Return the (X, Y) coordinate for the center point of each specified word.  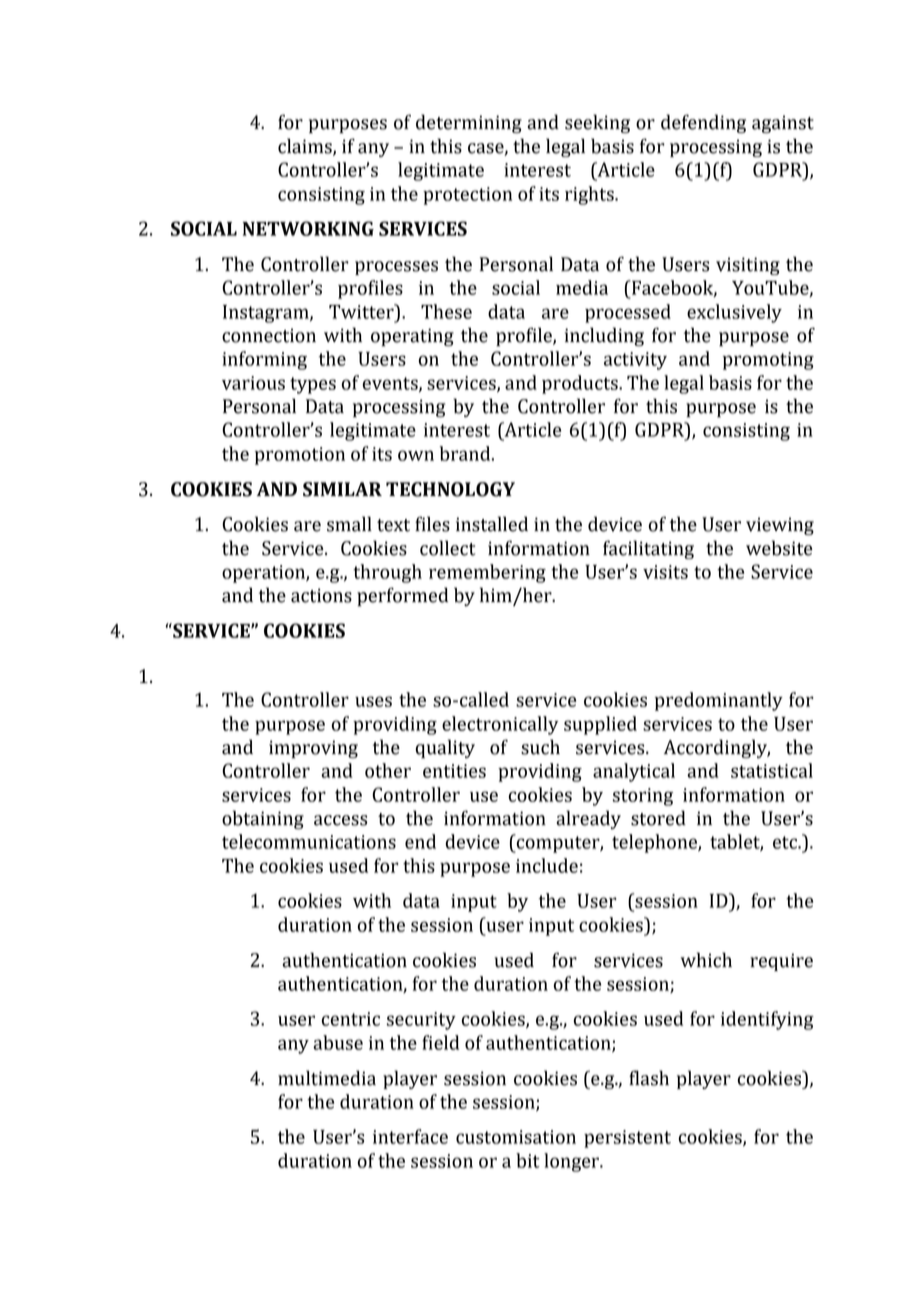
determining (469, 123)
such (540, 747)
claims (306, 147)
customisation (516, 1137)
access (341, 820)
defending (703, 123)
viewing (780, 526)
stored (658, 818)
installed (492, 524)
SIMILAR (342, 489)
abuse (338, 1042)
